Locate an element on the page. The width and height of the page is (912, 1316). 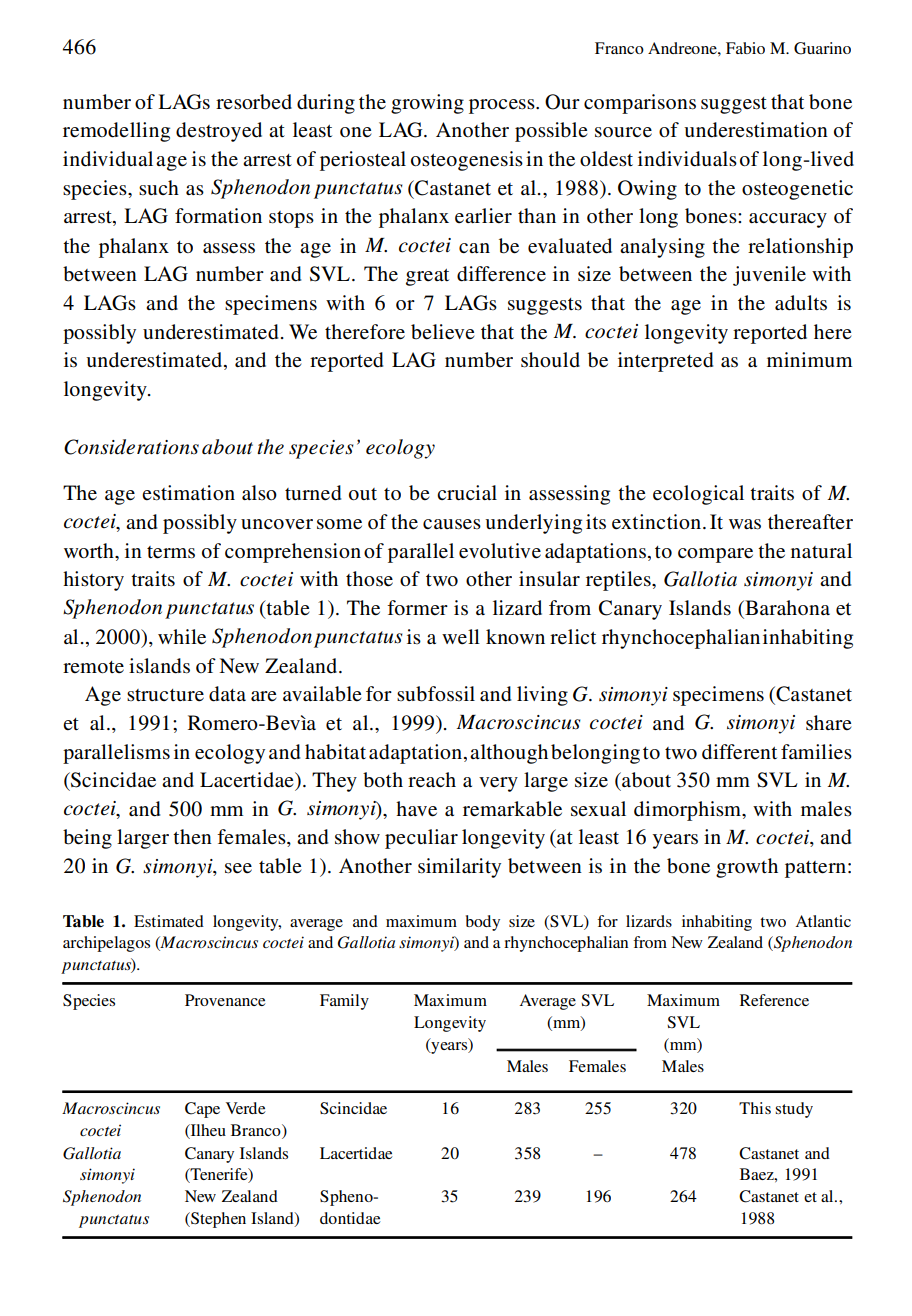
Fabio is located at coordinates (745, 48).
